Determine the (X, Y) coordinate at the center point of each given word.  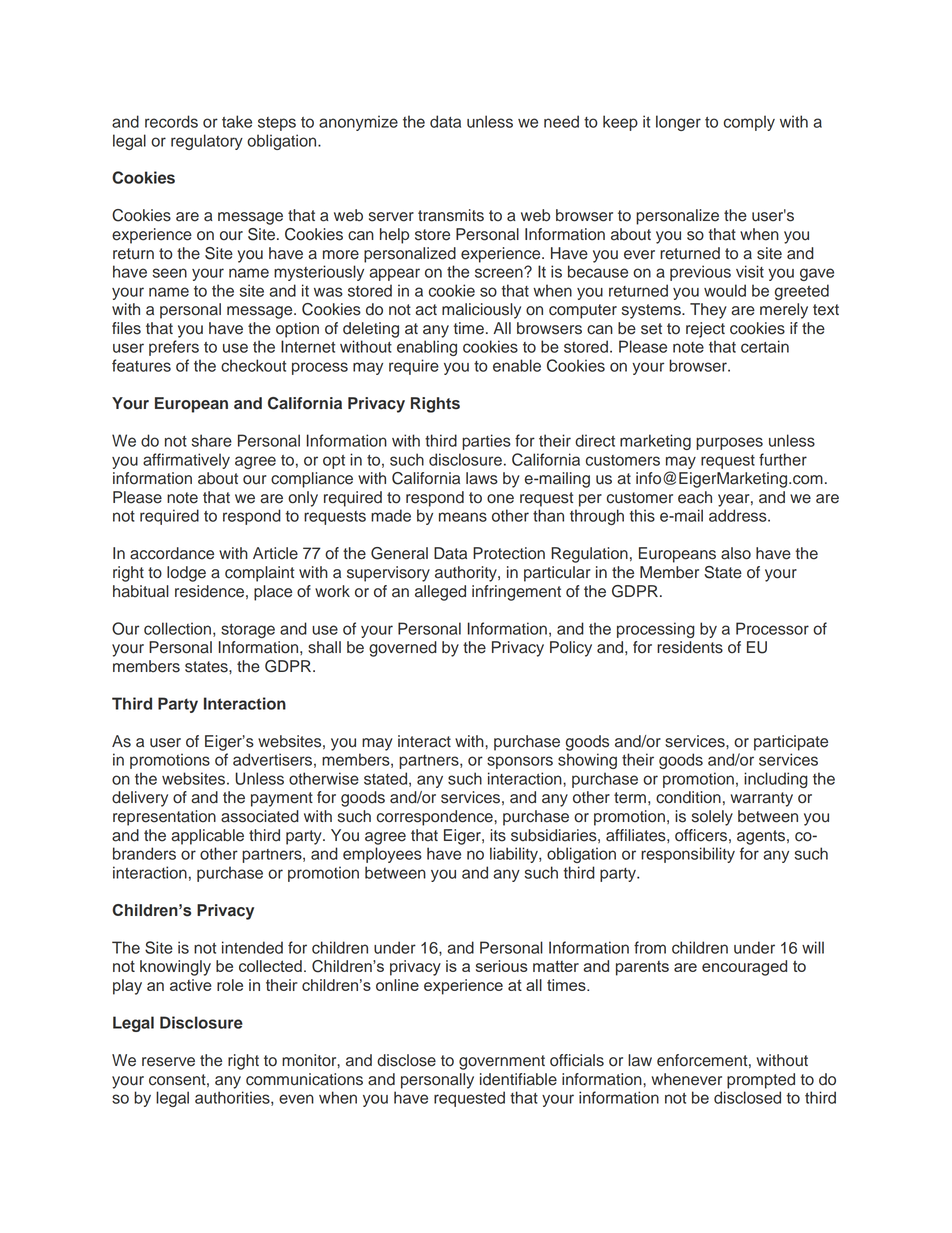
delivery (140, 799)
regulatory (207, 142)
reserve (168, 1062)
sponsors (520, 762)
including (776, 780)
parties (486, 442)
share (212, 440)
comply (749, 123)
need (561, 121)
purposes (729, 443)
